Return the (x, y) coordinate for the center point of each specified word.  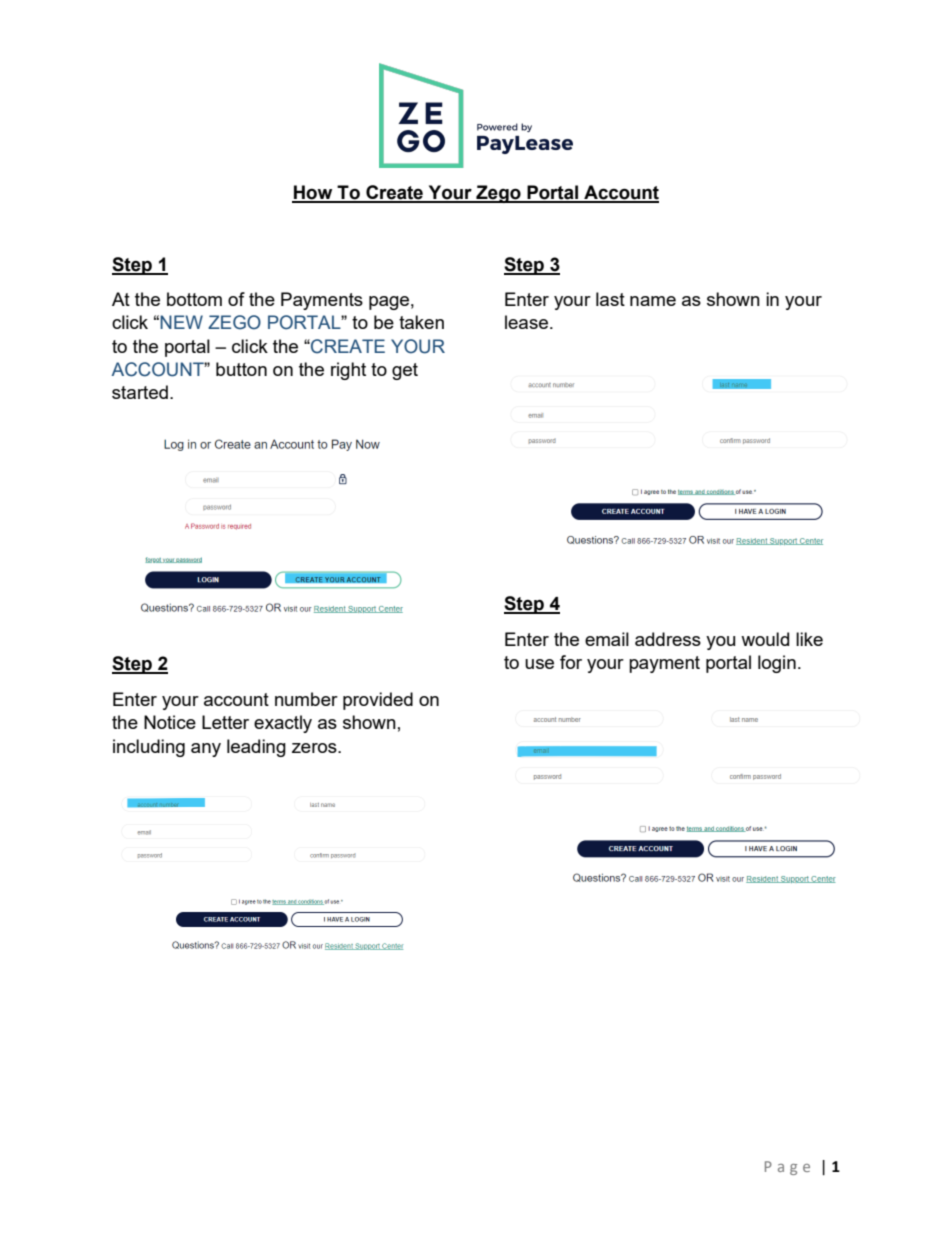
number (306, 699)
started (140, 392)
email (607, 639)
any (206, 750)
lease (526, 322)
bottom (194, 299)
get (405, 371)
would (765, 639)
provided (378, 701)
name (653, 301)
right (348, 371)
